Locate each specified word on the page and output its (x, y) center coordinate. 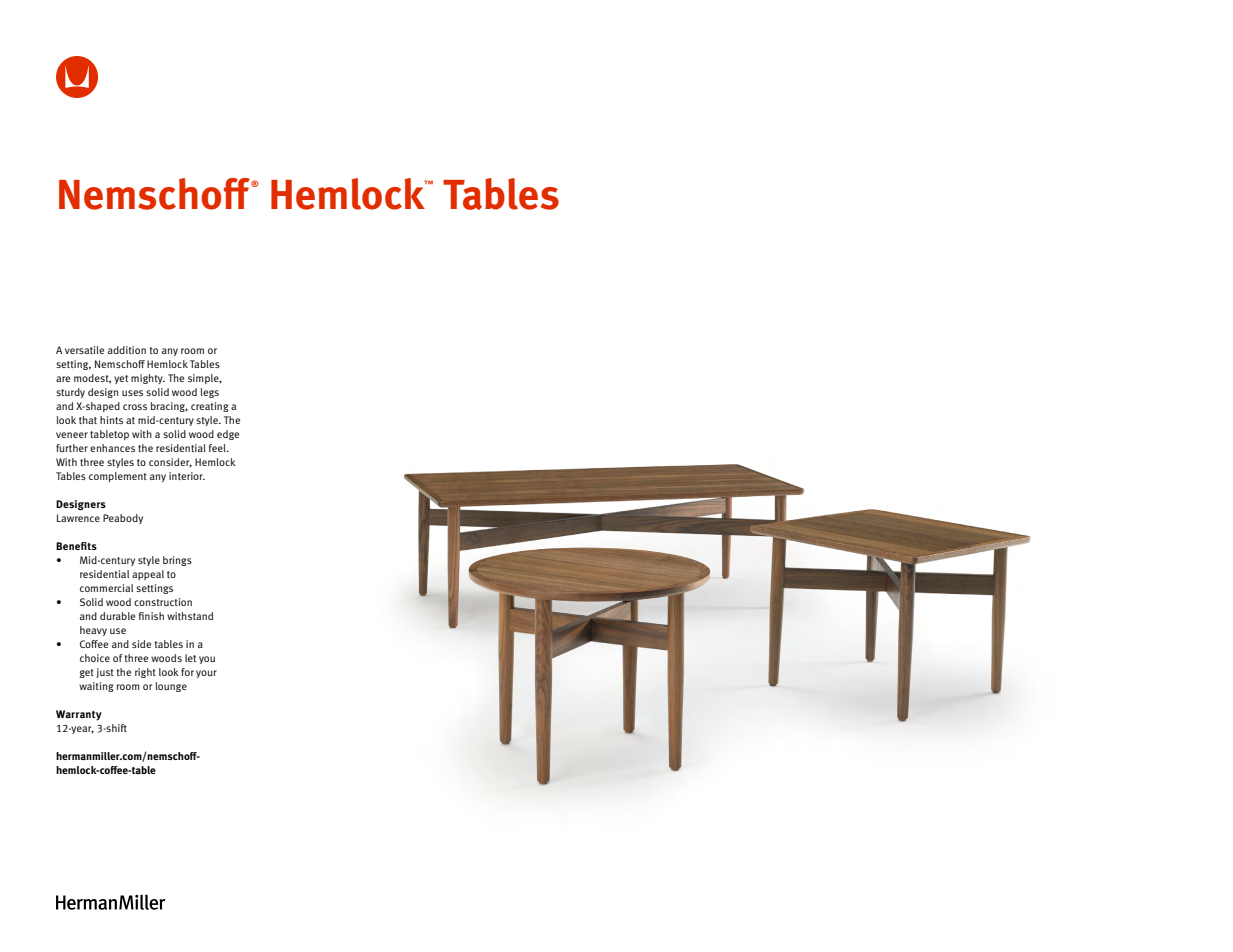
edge (228, 435)
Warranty (79, 715)
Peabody (123, 519)
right (145, 673)
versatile (84, 350)
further (72, 448)
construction (163, 602)
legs (210, 393)
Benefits (76, 546)
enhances (112, 448)
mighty (148, 379)
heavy (93, 631)
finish (151, 616)
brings (177, 561)
